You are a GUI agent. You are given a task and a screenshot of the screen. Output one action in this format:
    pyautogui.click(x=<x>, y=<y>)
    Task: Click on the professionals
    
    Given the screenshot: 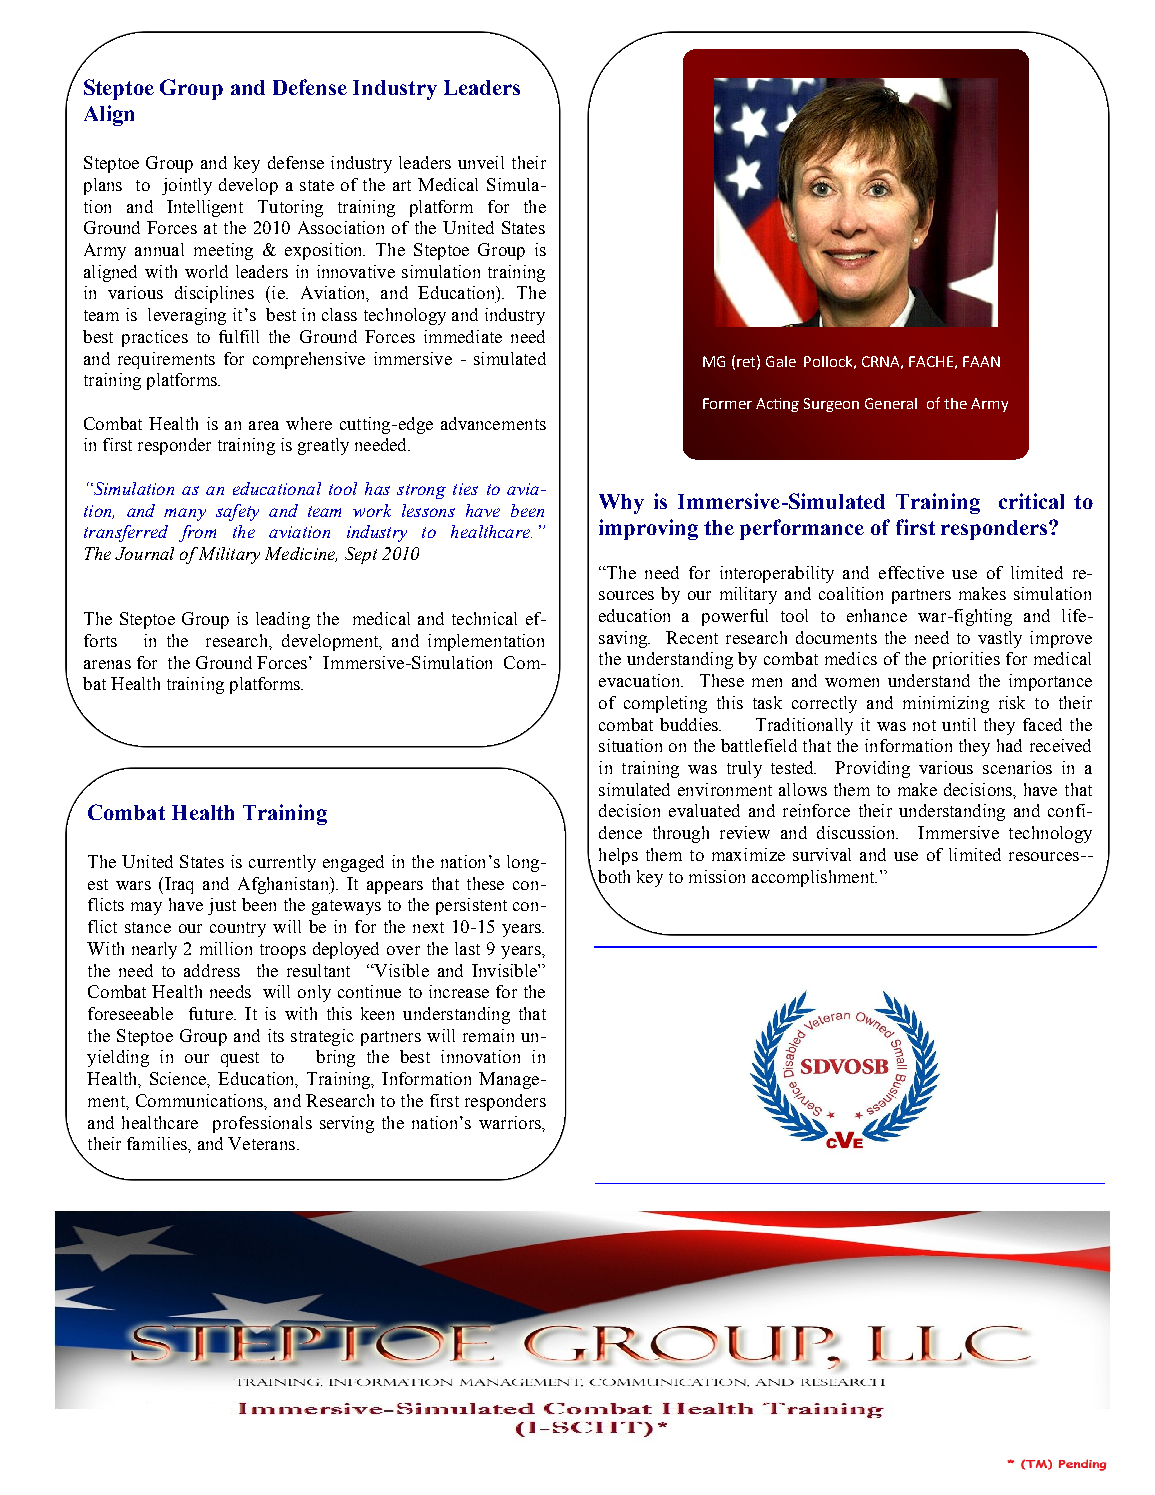 What is the action you would take?
    pyautogui.click(x=262, y=1124)
